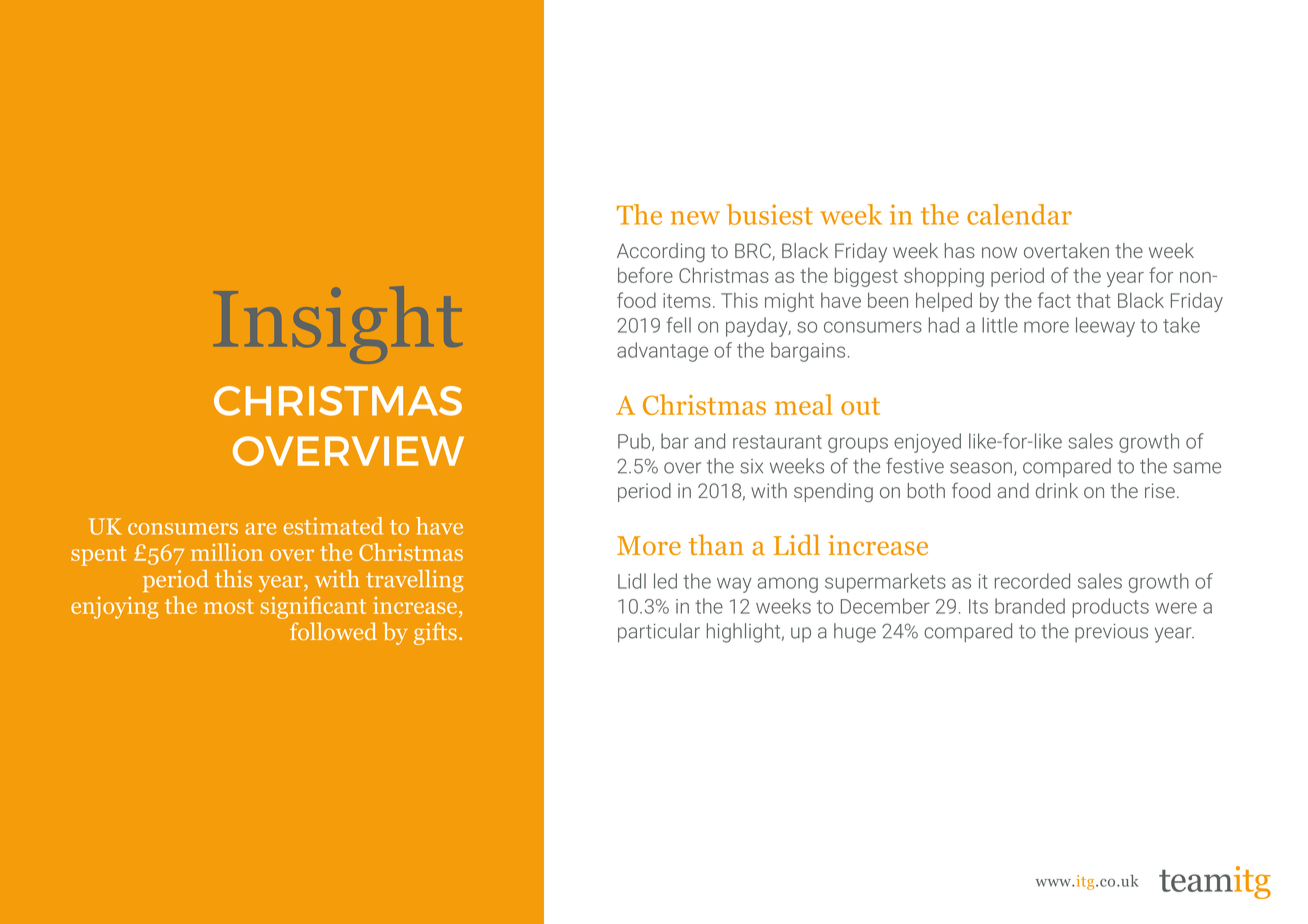 The image size is (1308, 924). What do you see at coordinates (659, 633) in the screenshot?
I see `particular` at bounding box center [659, 633].
